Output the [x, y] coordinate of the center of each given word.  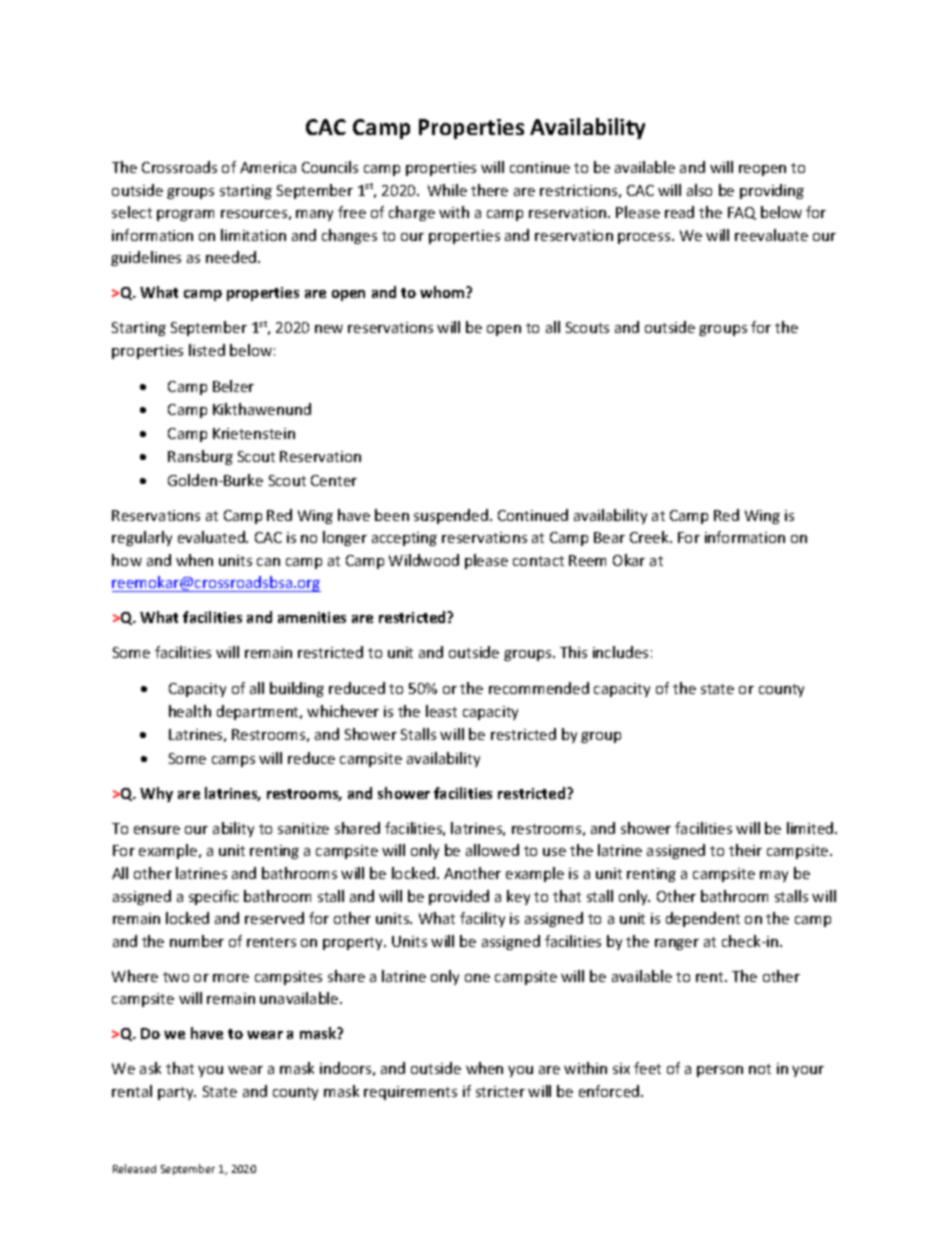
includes [620, 652]
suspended [451, 516]
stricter [500, 1091]
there [489, 190]
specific [214, 897]
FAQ [742, 213]
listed [207, 350]
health [190, 711]
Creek [650, 537]
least [441, 711]
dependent [703, 919]
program [185, 215]
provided [459, 897]
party [177, 1093]
